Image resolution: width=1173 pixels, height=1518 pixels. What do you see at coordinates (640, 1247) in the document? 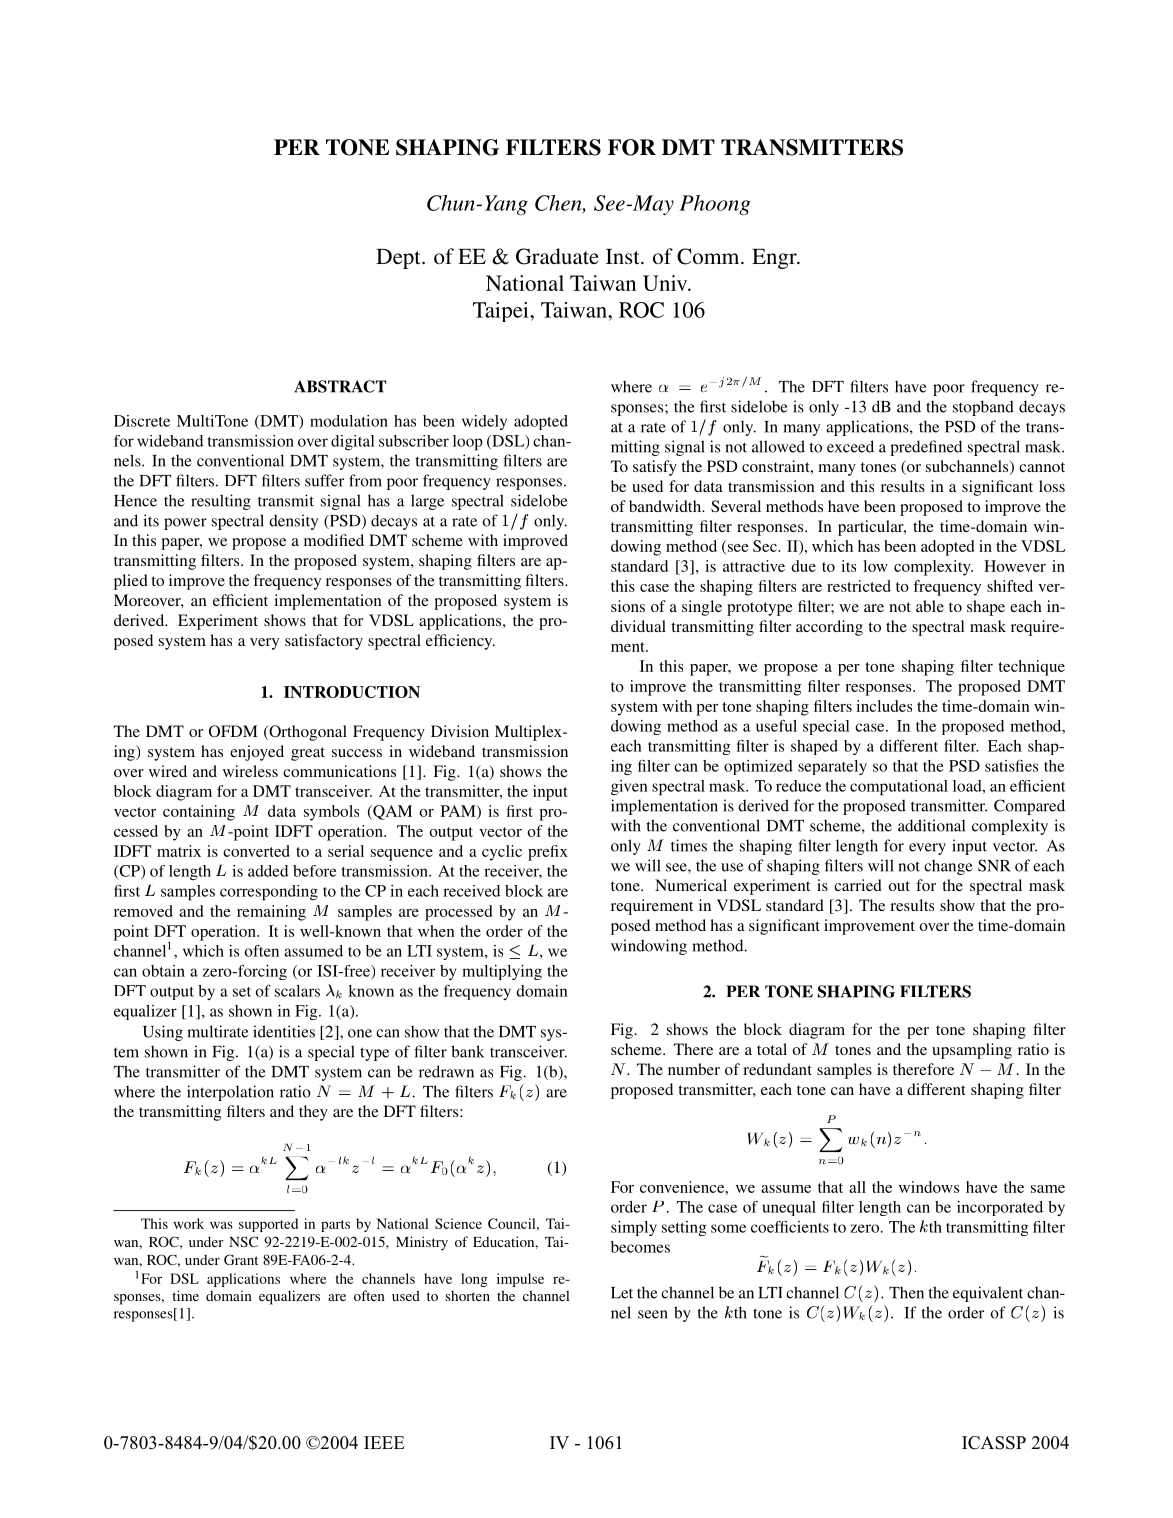
I see `becomes` at bounding box center [640, 1247].
